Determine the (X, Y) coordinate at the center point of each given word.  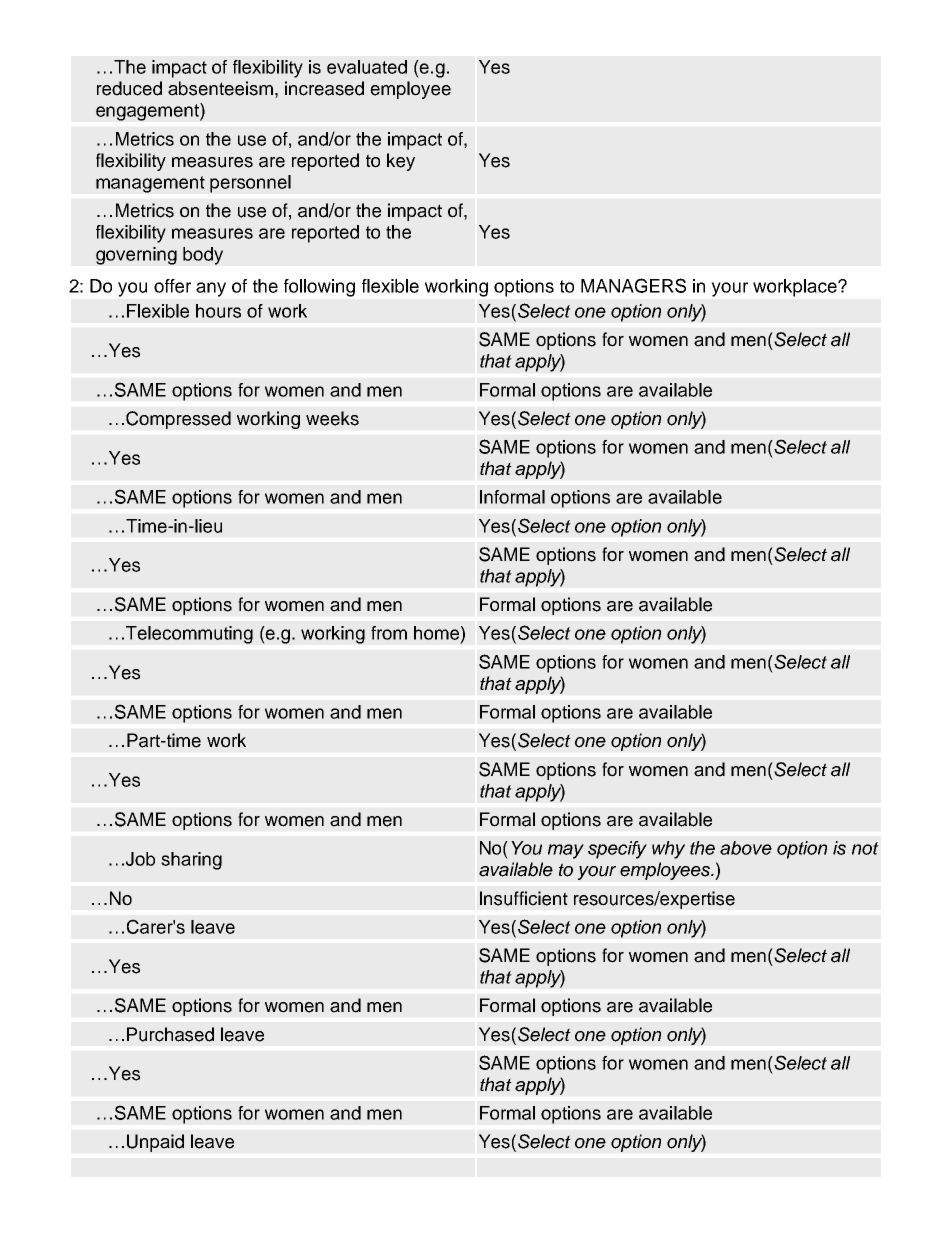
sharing (191, 861)
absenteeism (220, 88)
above (746, 848)
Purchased (170, 1034)
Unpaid (155, 1143)
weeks (332, 418)
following (319, 288)
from (389, 633)
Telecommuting (189, 635)
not (865, 848)
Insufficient (524, 898)
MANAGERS (633, 285)
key (401, 162)
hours (218, 311)
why (668, 850)
